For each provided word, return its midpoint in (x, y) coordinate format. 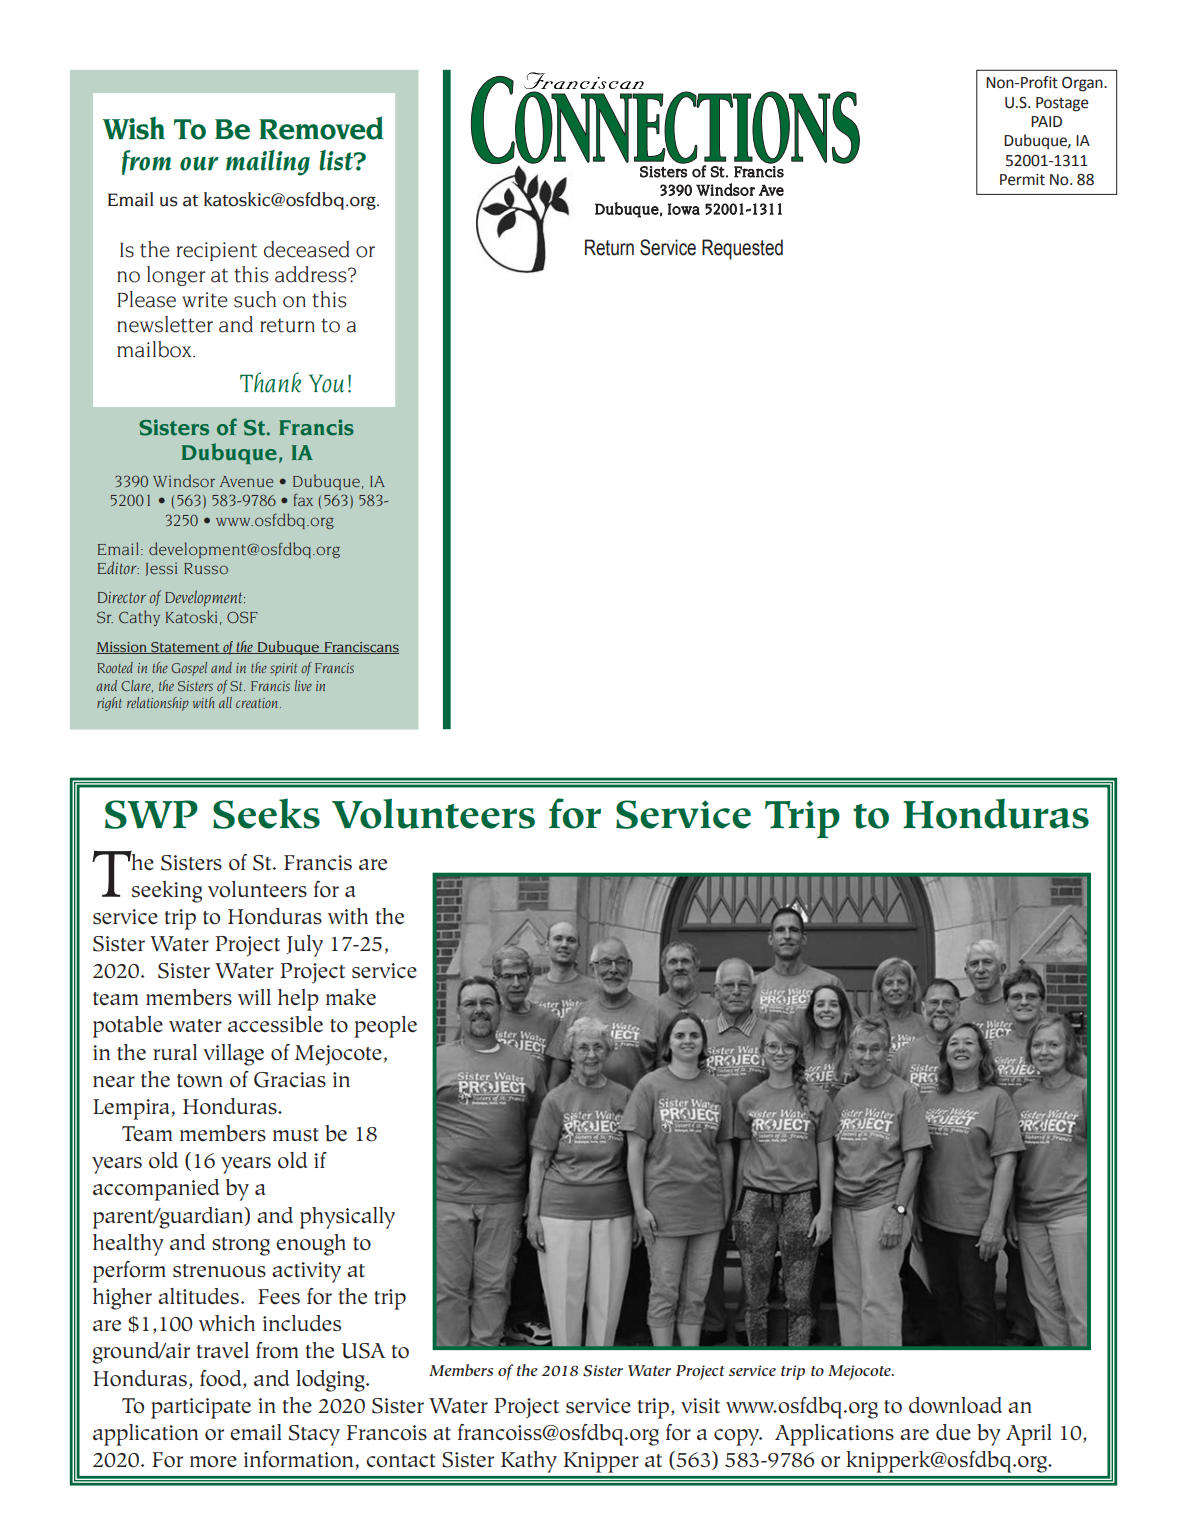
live (303, 685)
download (955, 1405)
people (385, 1027)
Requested (742, 249)
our (199, 163)
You (326, 383)
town (200, 1081)
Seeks (266, 813)
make (351, 997)
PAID (1046, 121)
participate (201, 1408)
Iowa (684, 209)
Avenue (246, 481)
